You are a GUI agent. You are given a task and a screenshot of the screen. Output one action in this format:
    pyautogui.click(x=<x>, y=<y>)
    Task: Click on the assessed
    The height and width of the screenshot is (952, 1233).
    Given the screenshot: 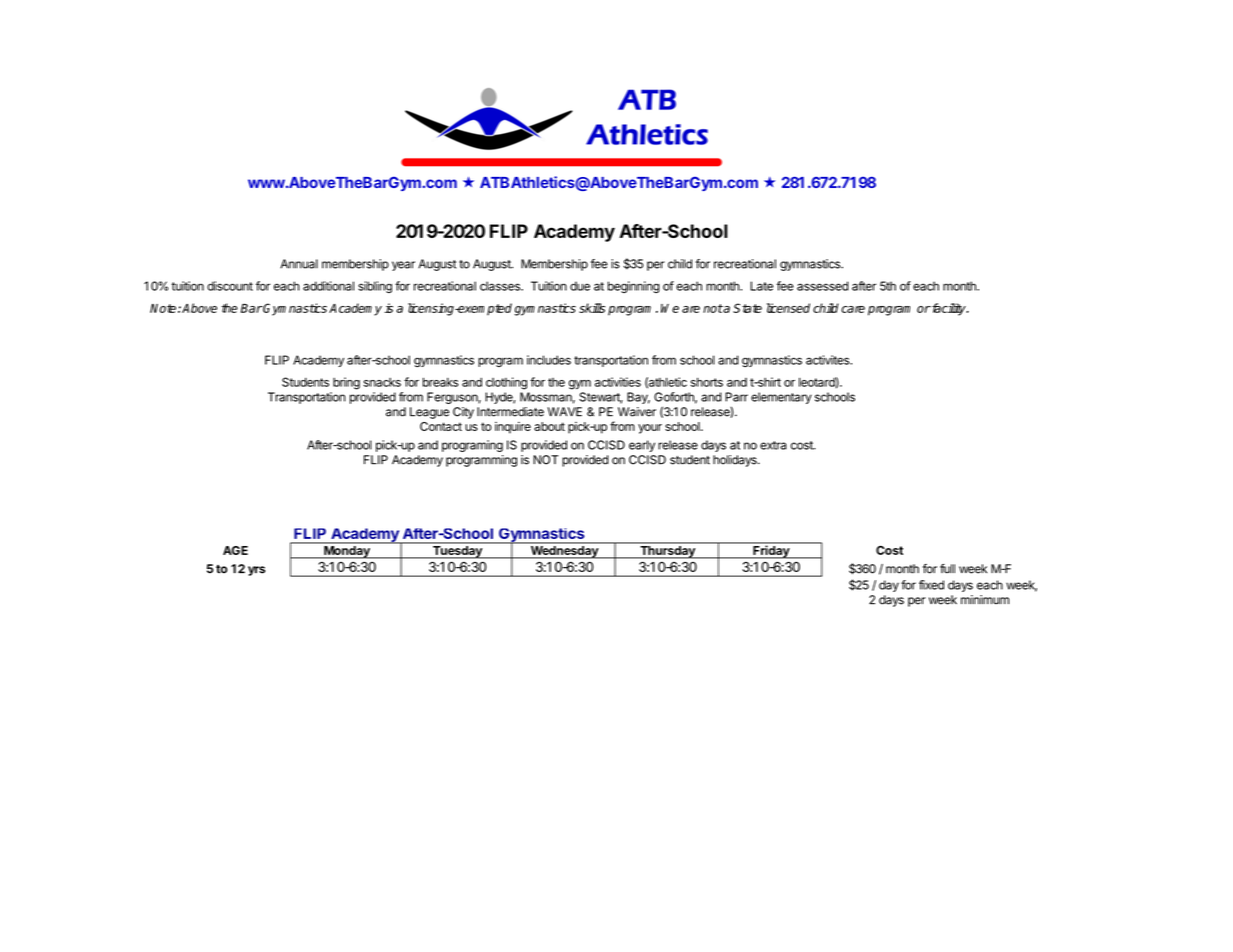 What is the action you would take?
    pyautogui.click(x=823, y=286)
